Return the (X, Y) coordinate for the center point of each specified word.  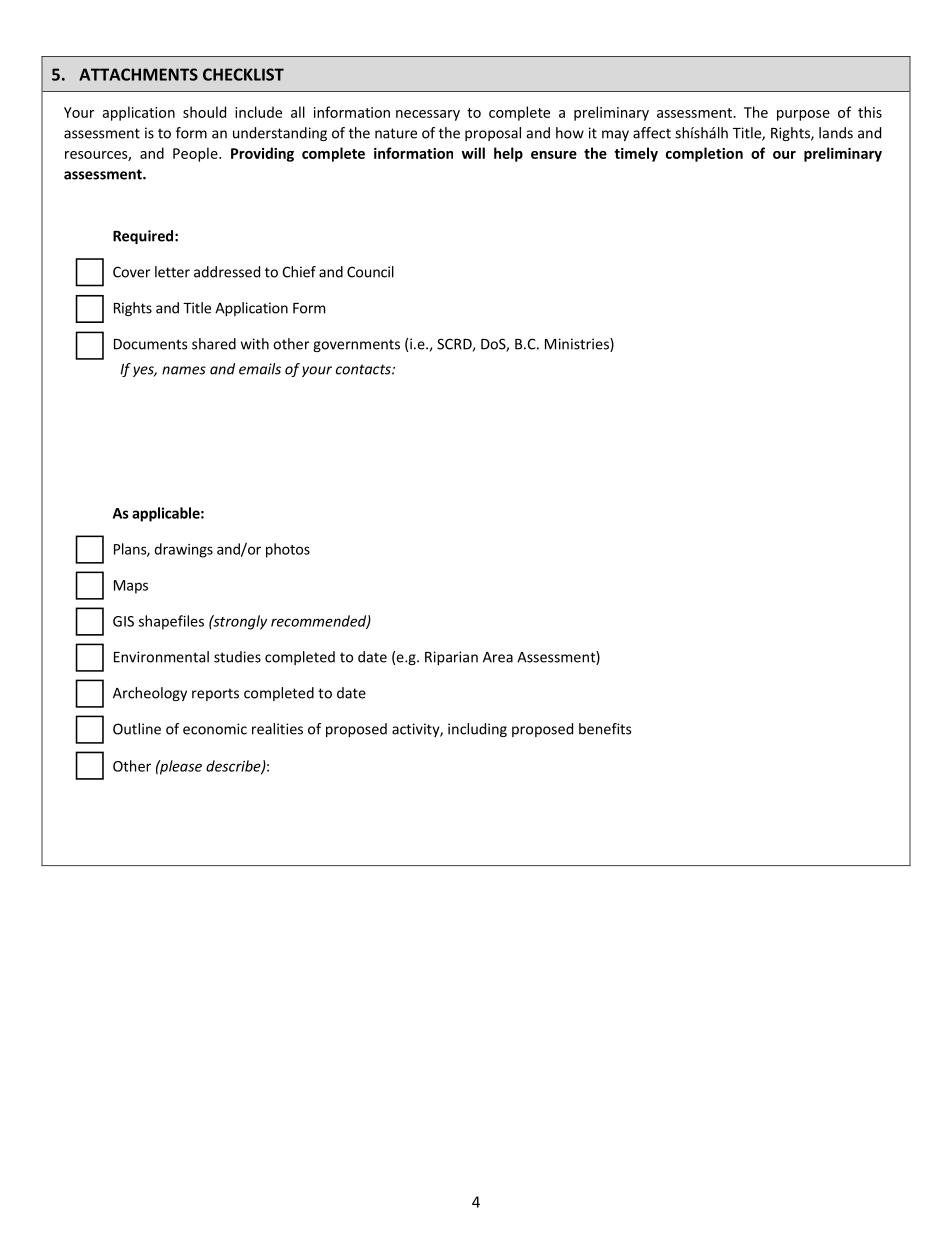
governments (356, 345)
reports (215, 694)
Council (370, 272)
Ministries (578, 345)
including (477, 730)
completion (704, 154)
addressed (227, 272)
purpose (803, 115)
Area (498, 657)
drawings (183, 550)
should (204, 112)
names (184, 370)
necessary (428, 115)
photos (288, 550)
